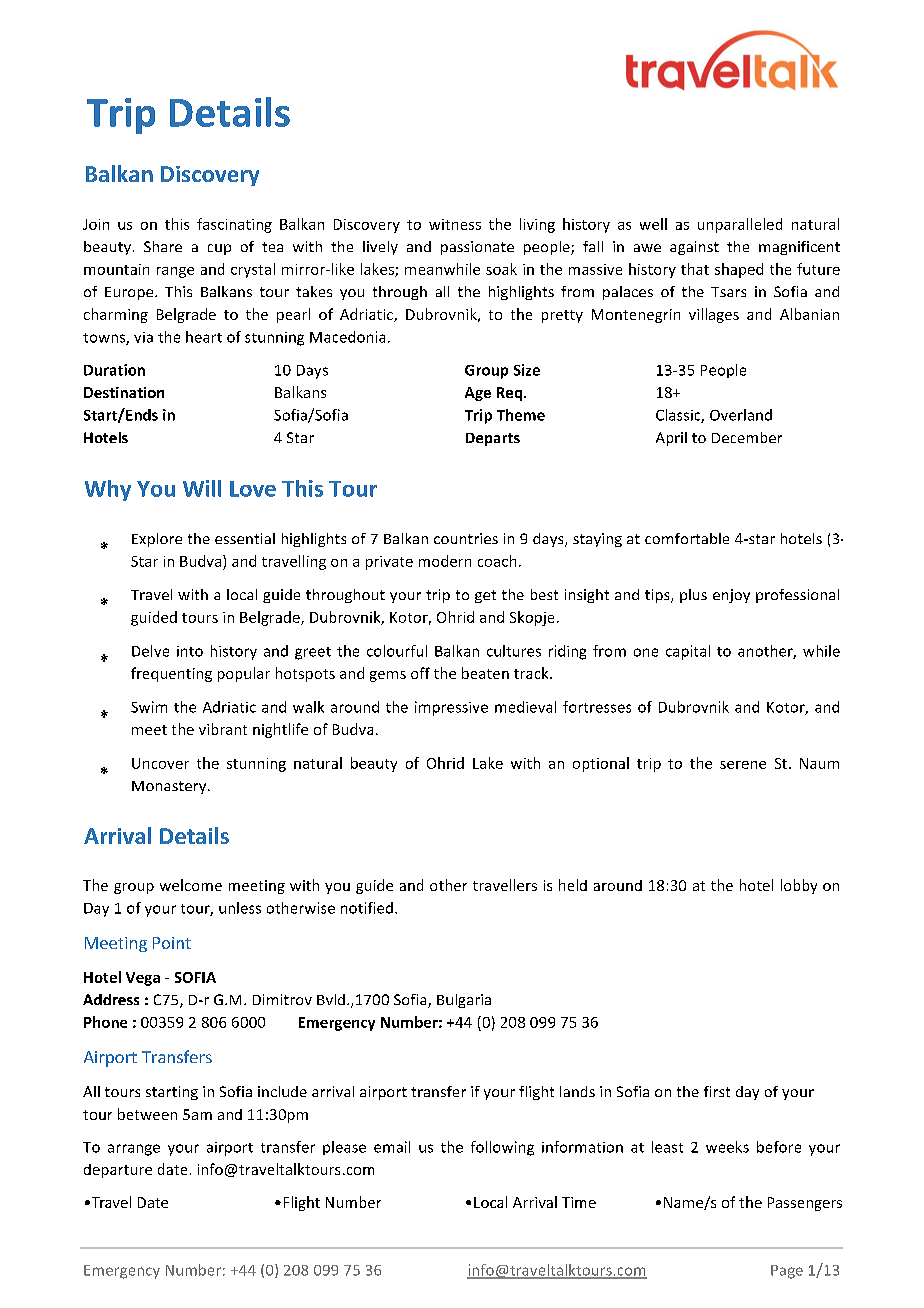 This screenshot has height=1308, width=924. Describe the element at coordinates (579, 1202) in the screenshot. I see `Time` at that location.
